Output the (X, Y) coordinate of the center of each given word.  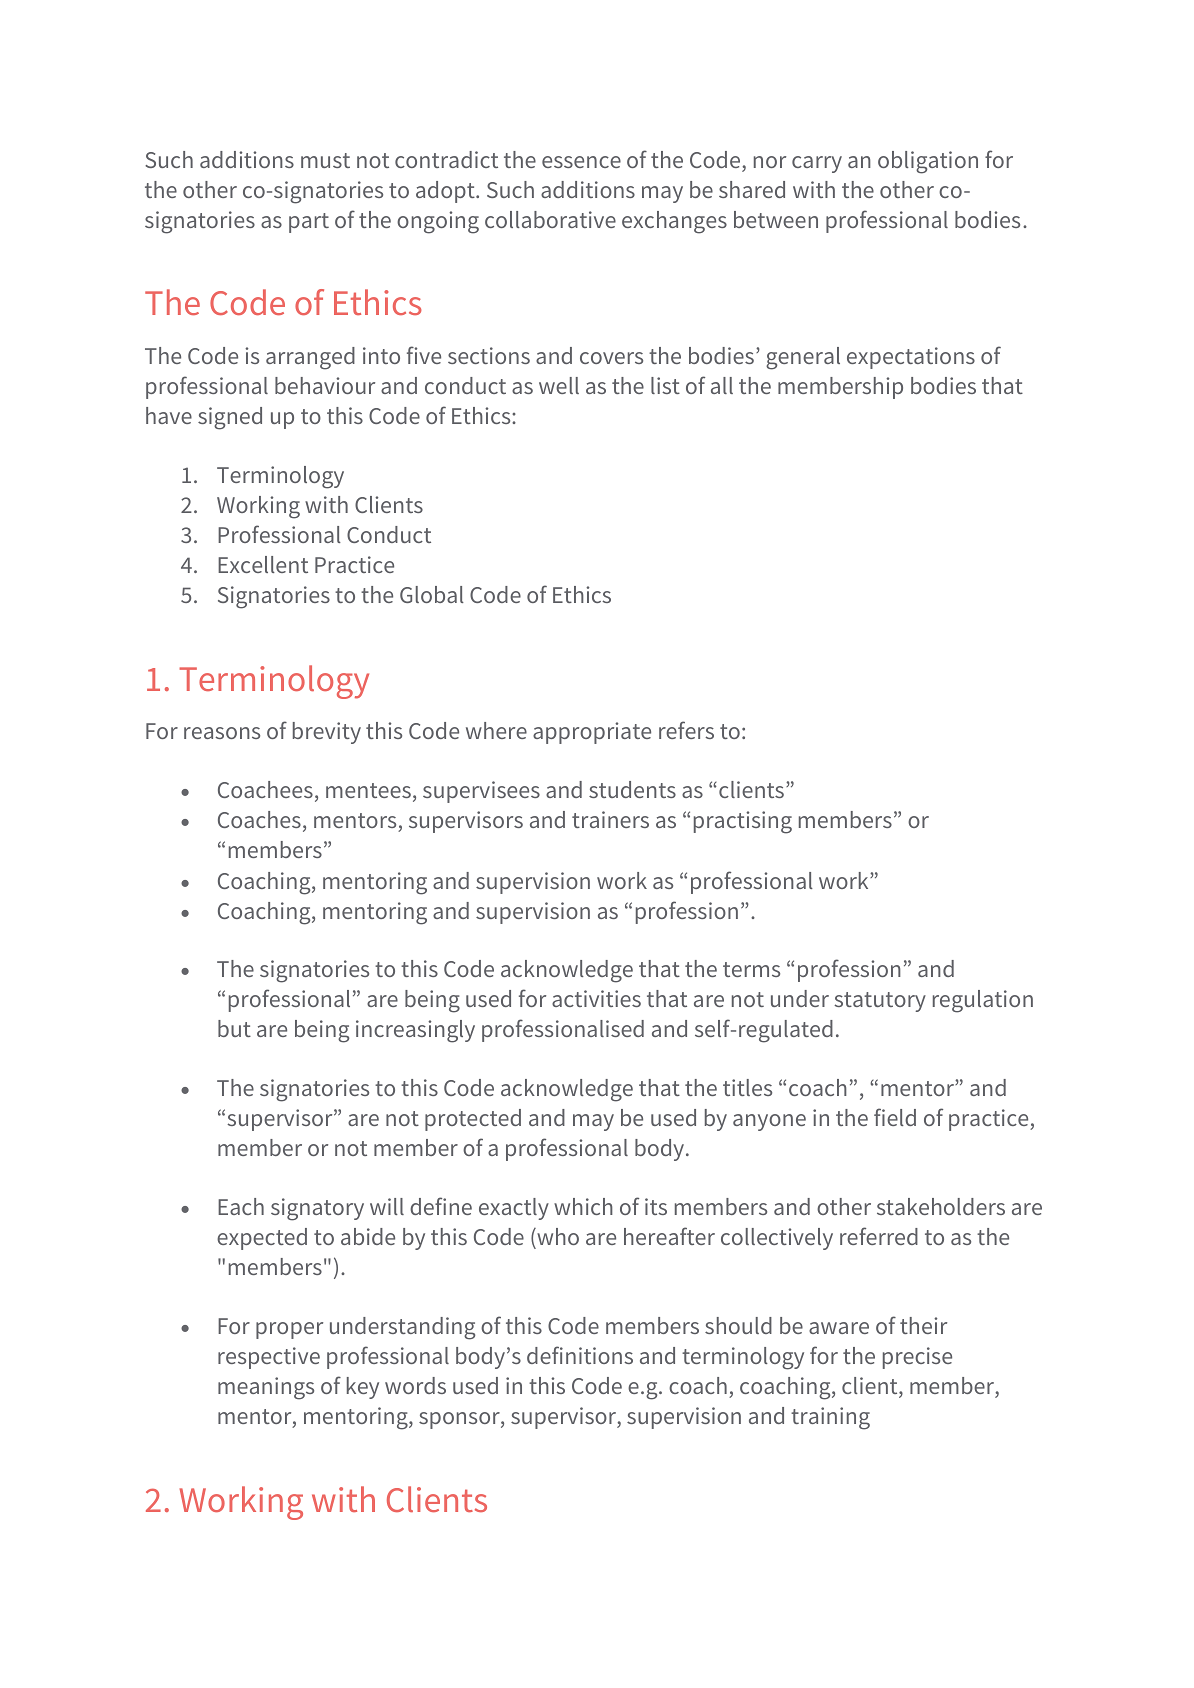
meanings (266, 1388)
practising (743, 822)
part (309, 223)
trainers (610, 819)
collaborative (550, 219)
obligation (928, 162)
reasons (222, 733)
